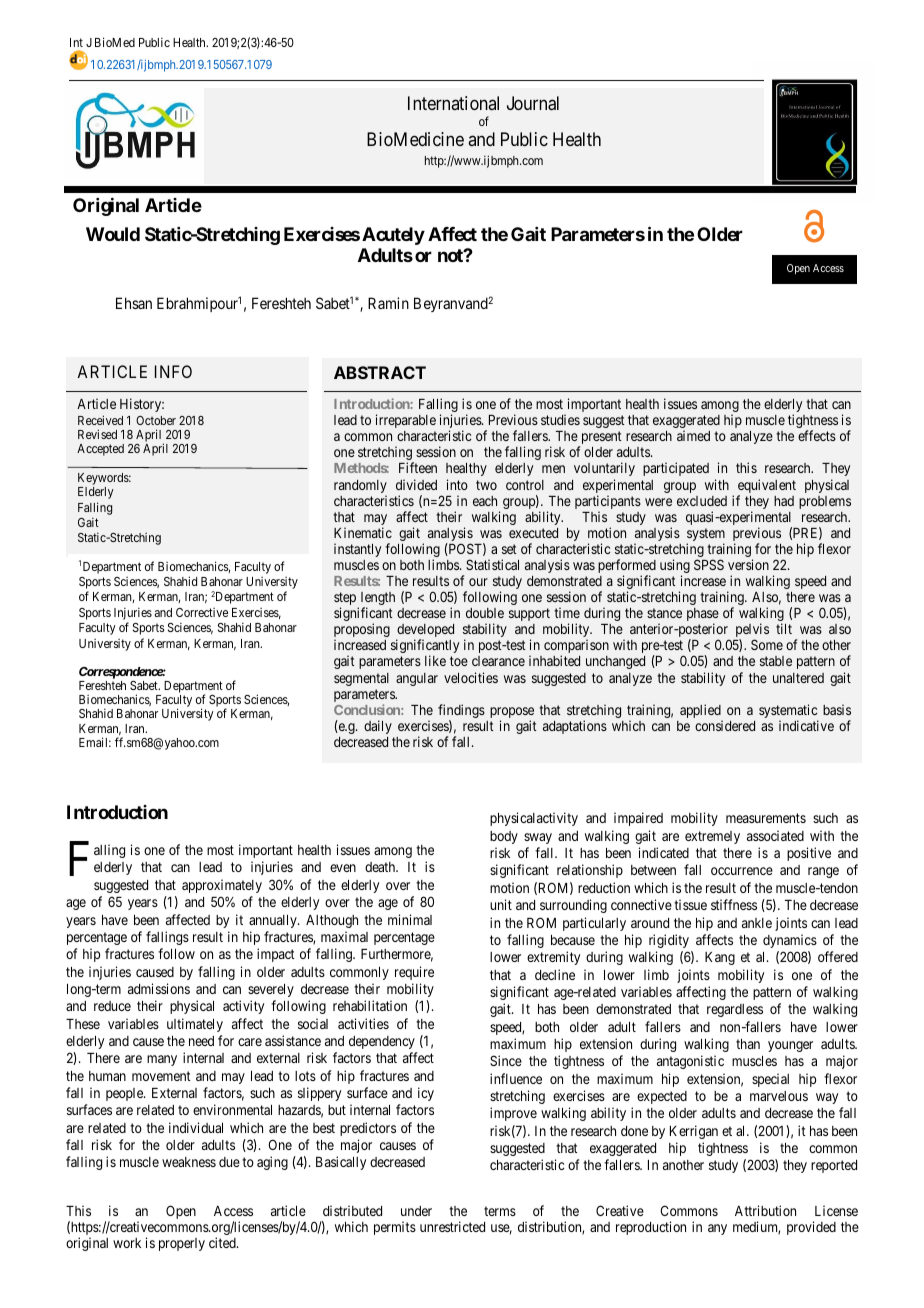 The image size is (924, 1308). What do you see at coordinates (182, 1244) in the screenshot?
I see `properly` at bounding box center [182, 1244].
